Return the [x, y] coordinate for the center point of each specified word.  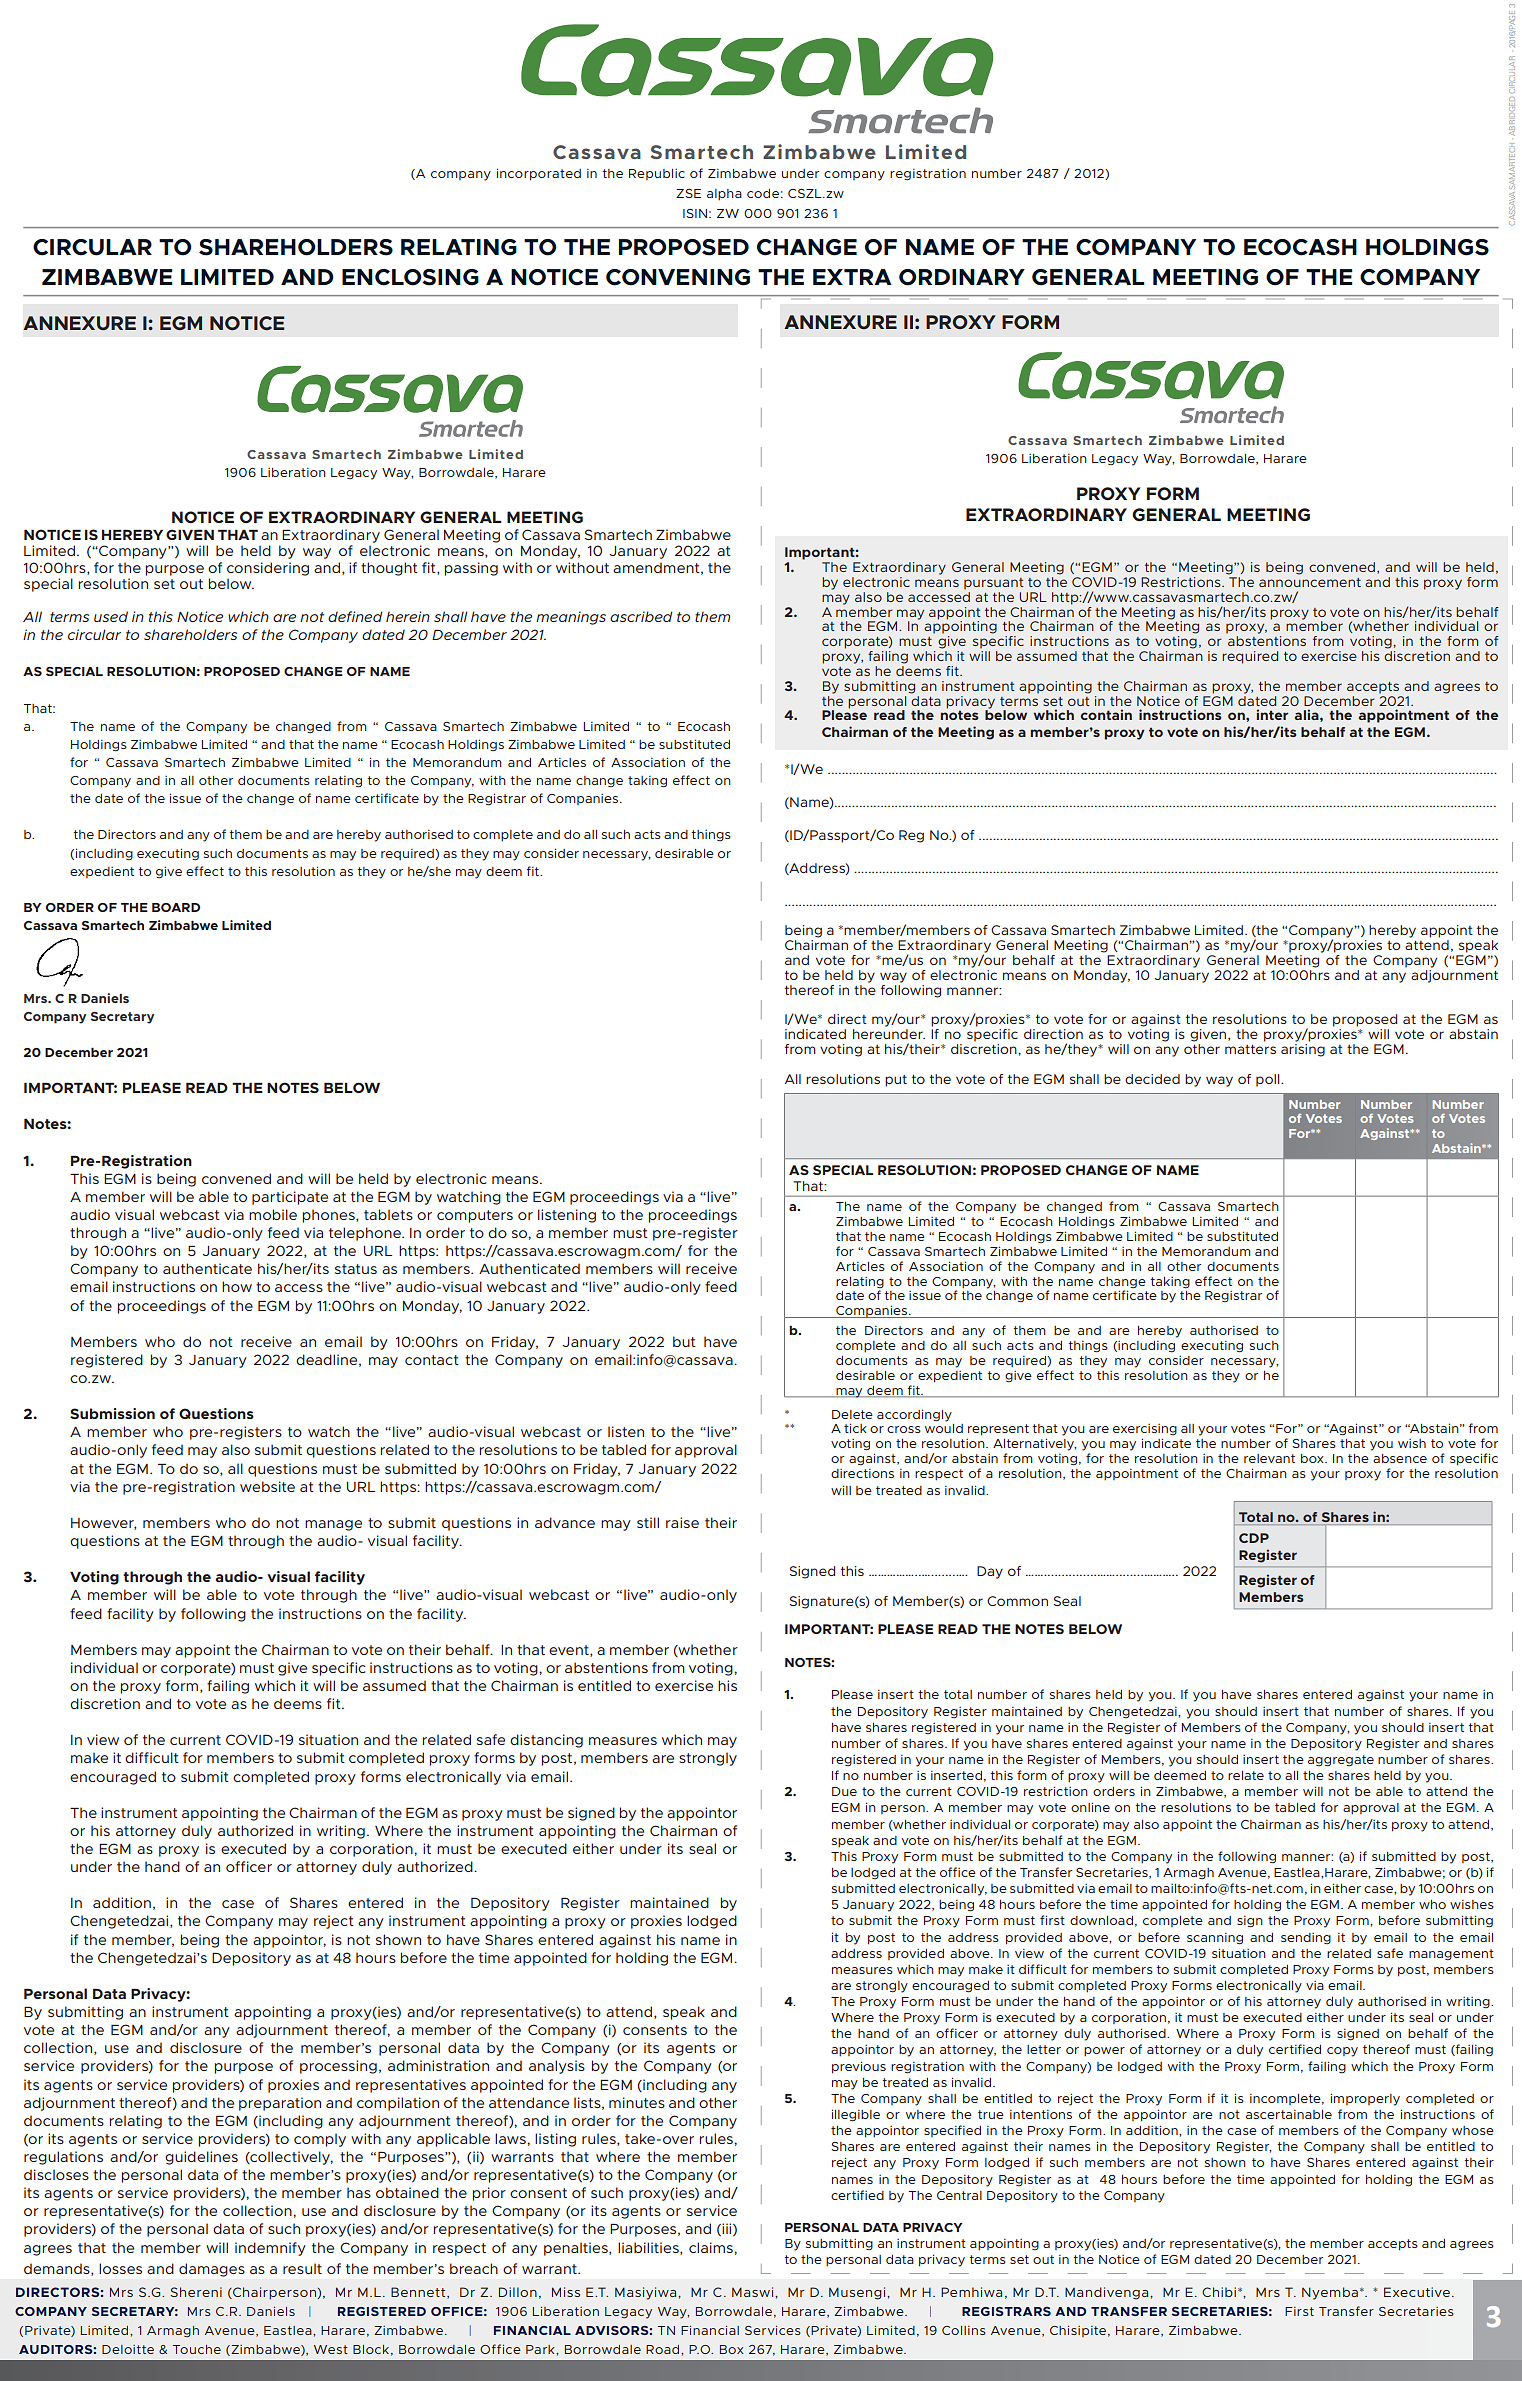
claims [712, 2247]
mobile [273, 1214]
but [684, 1341]
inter [1272, 714]
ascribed [641, 616]
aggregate [1341, 1761]
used [111, 616]
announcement [1310, 582]
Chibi [1220, 2292]
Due [844, 1791]
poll [1269, 1080]
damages [212, 2270]
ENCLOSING [410, 277]
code [763, 193]
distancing [546, 1741]
